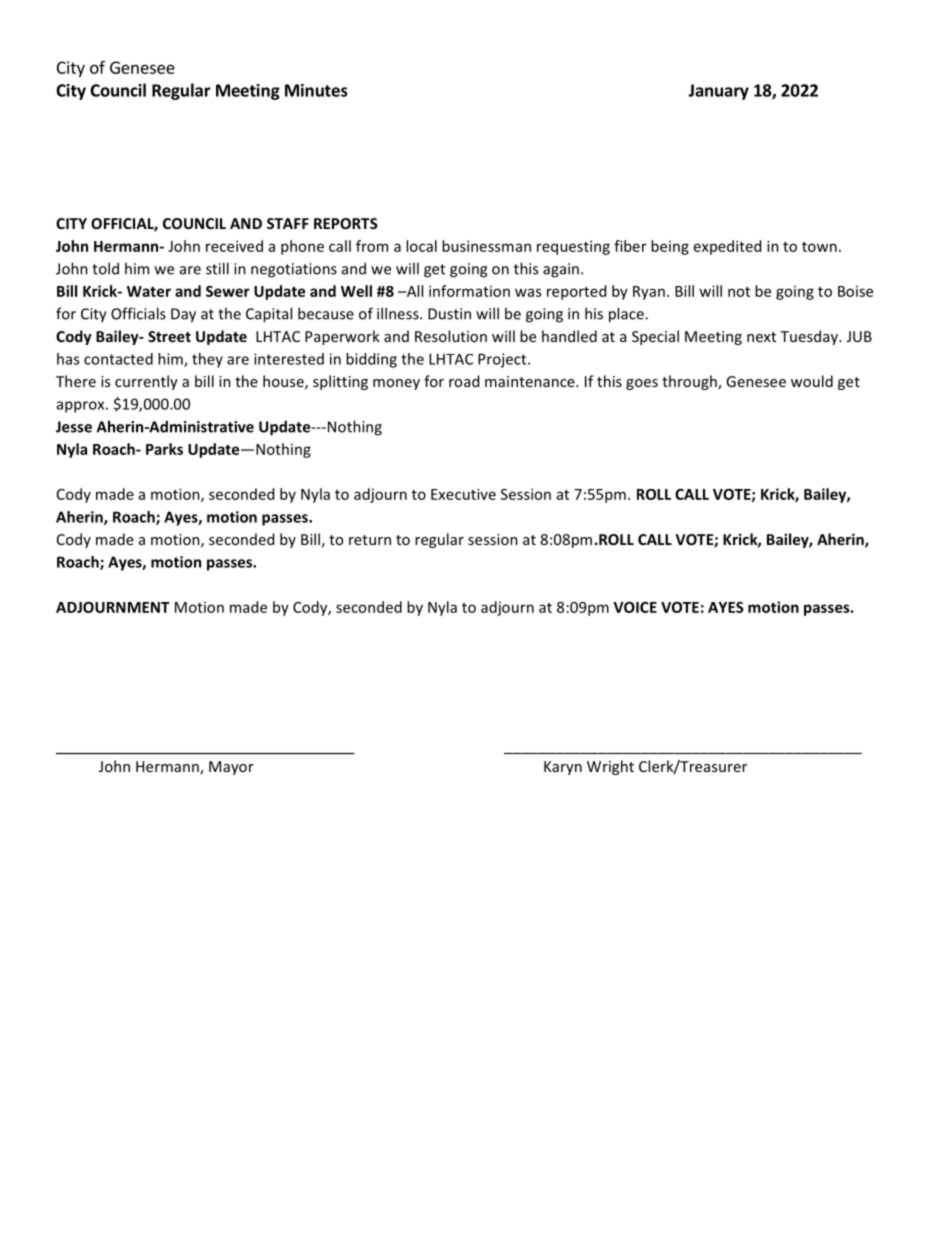 Image resolution: width=952 pixels, height=1233 pixels. Describe the element at coordinates (718, 92) in the screenshot. I see `January` at that location.
